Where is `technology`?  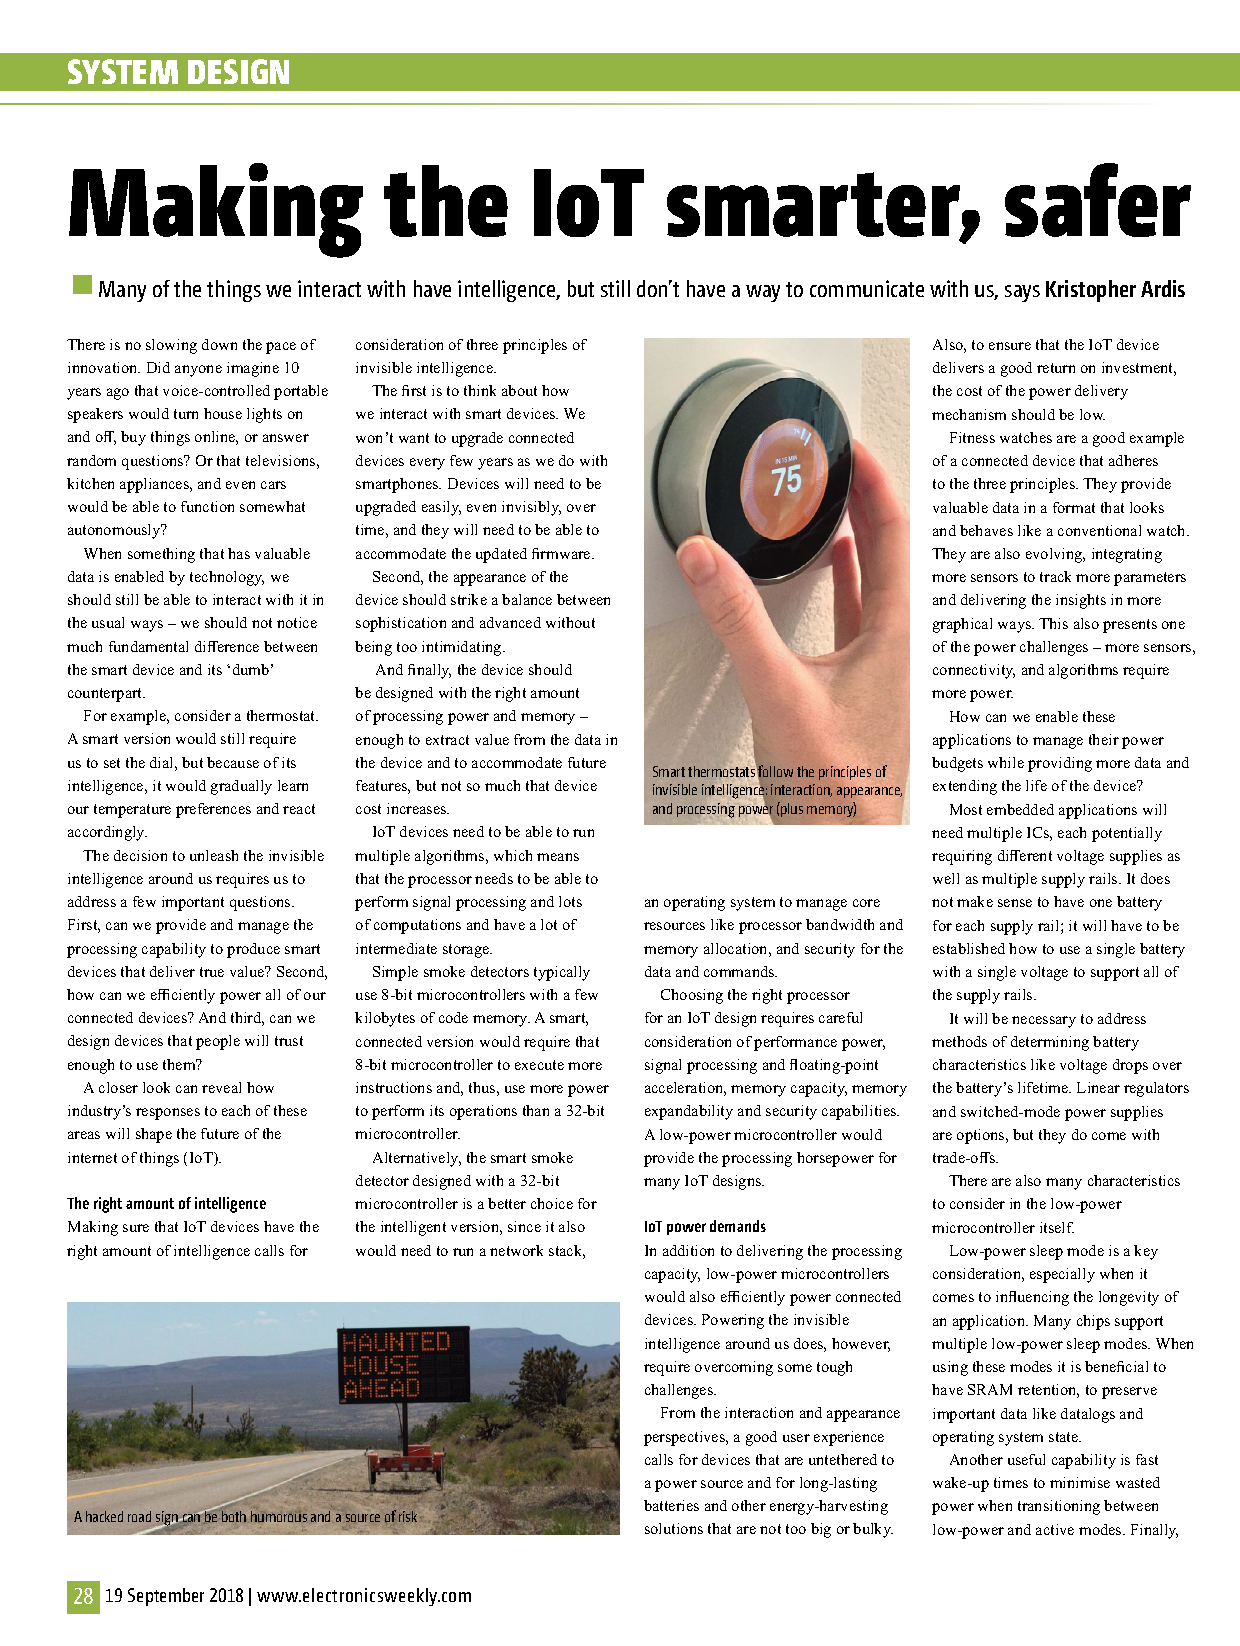
technology is located at coordinates (227, 578).
